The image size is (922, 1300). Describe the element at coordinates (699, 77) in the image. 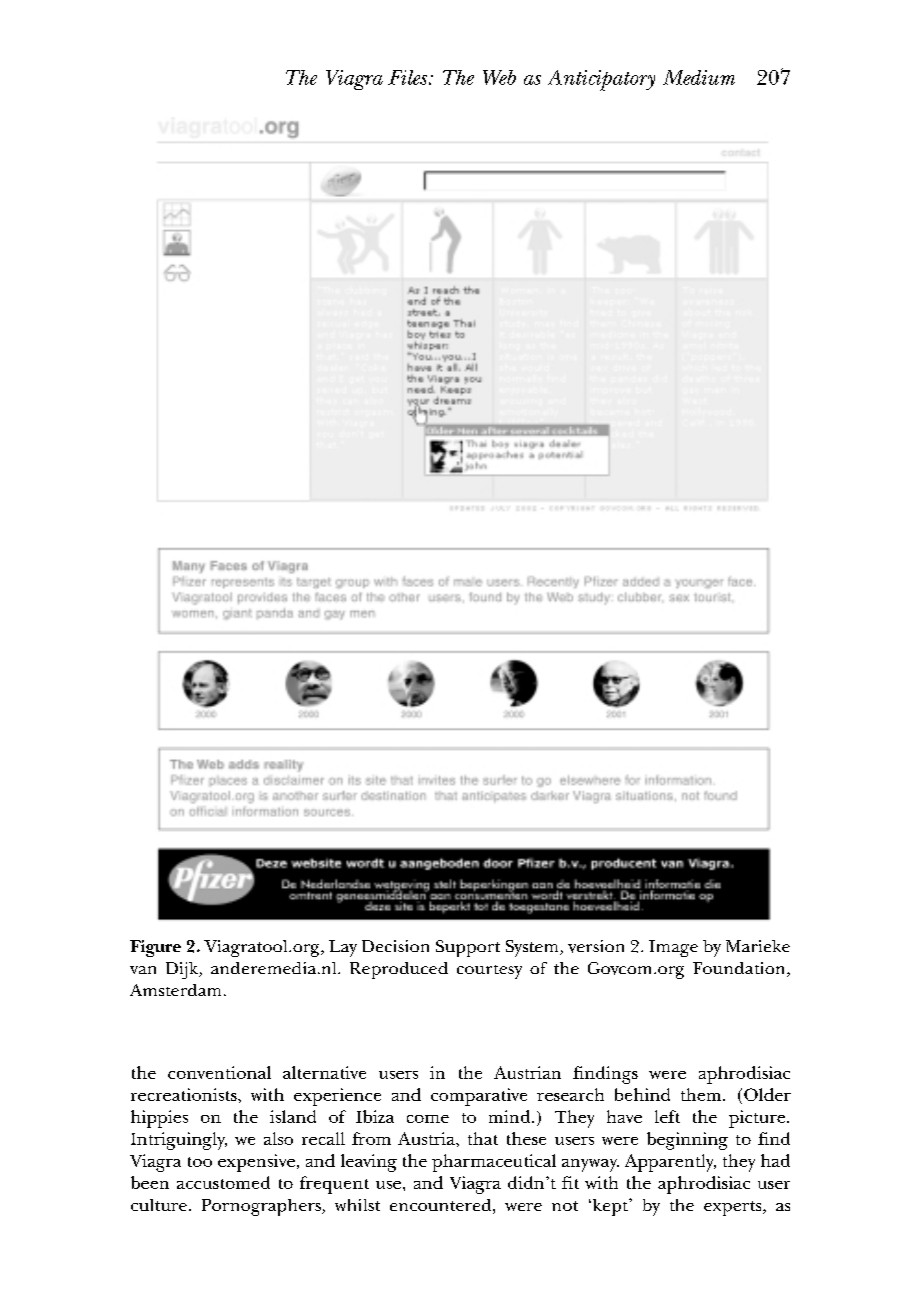

I see `Medium` at that location.
